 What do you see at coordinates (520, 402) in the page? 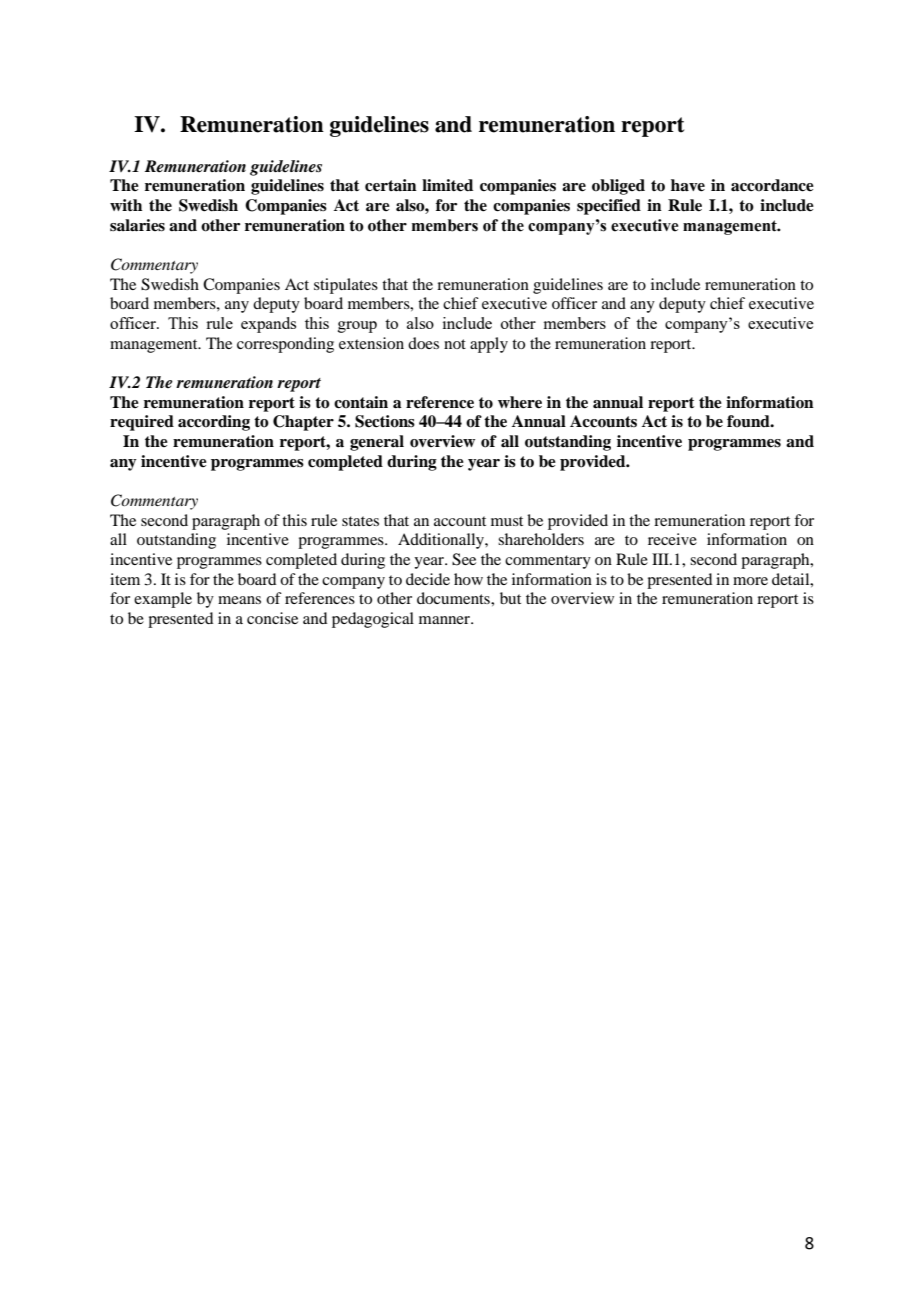
I see `where` at bounding box center [520, 402].
